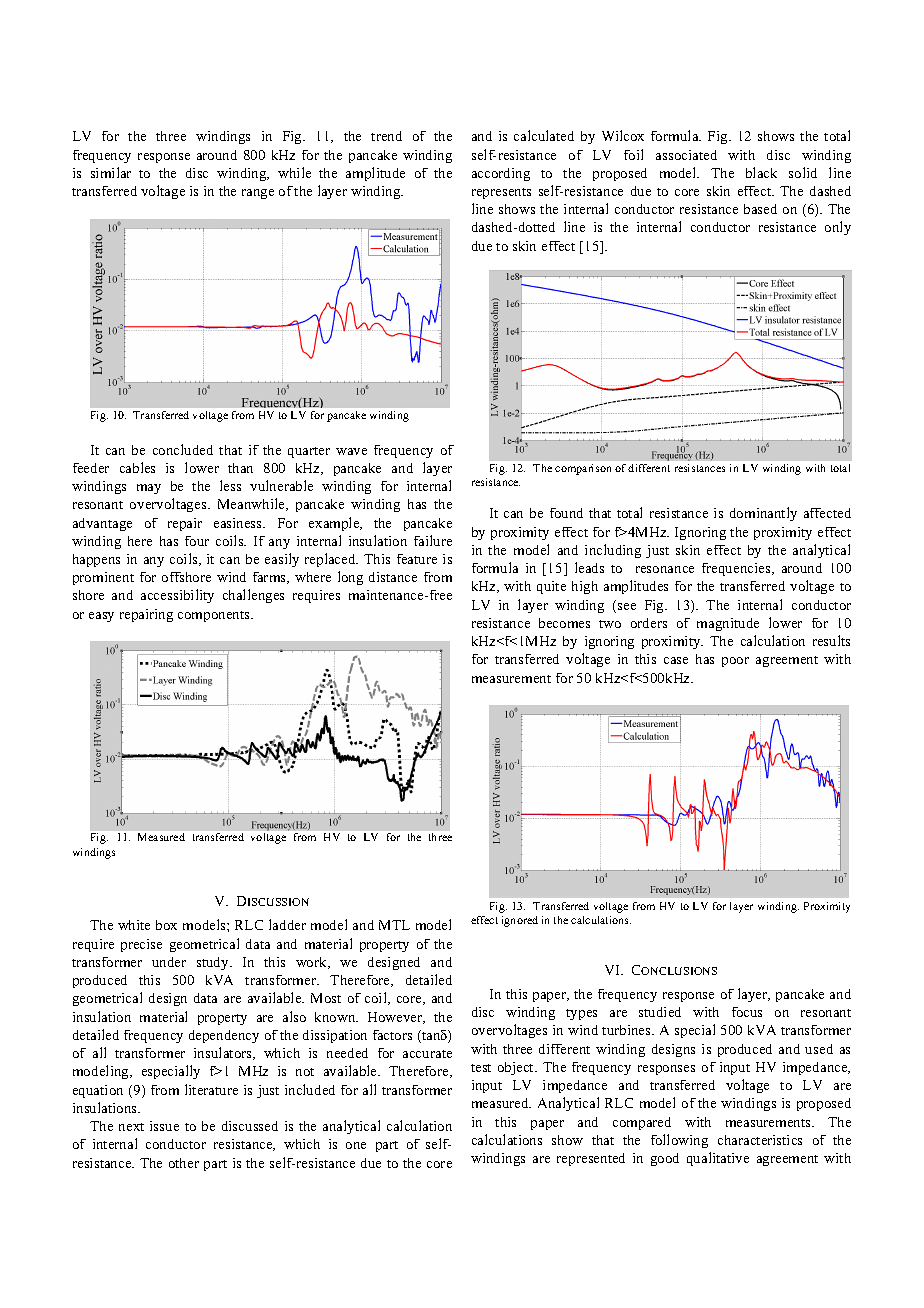 This screenshot has height=1308, width=924. What do you see at coordinates (501, 174) in the screenshot?
I see `according` at bounding box center [501, 174].
